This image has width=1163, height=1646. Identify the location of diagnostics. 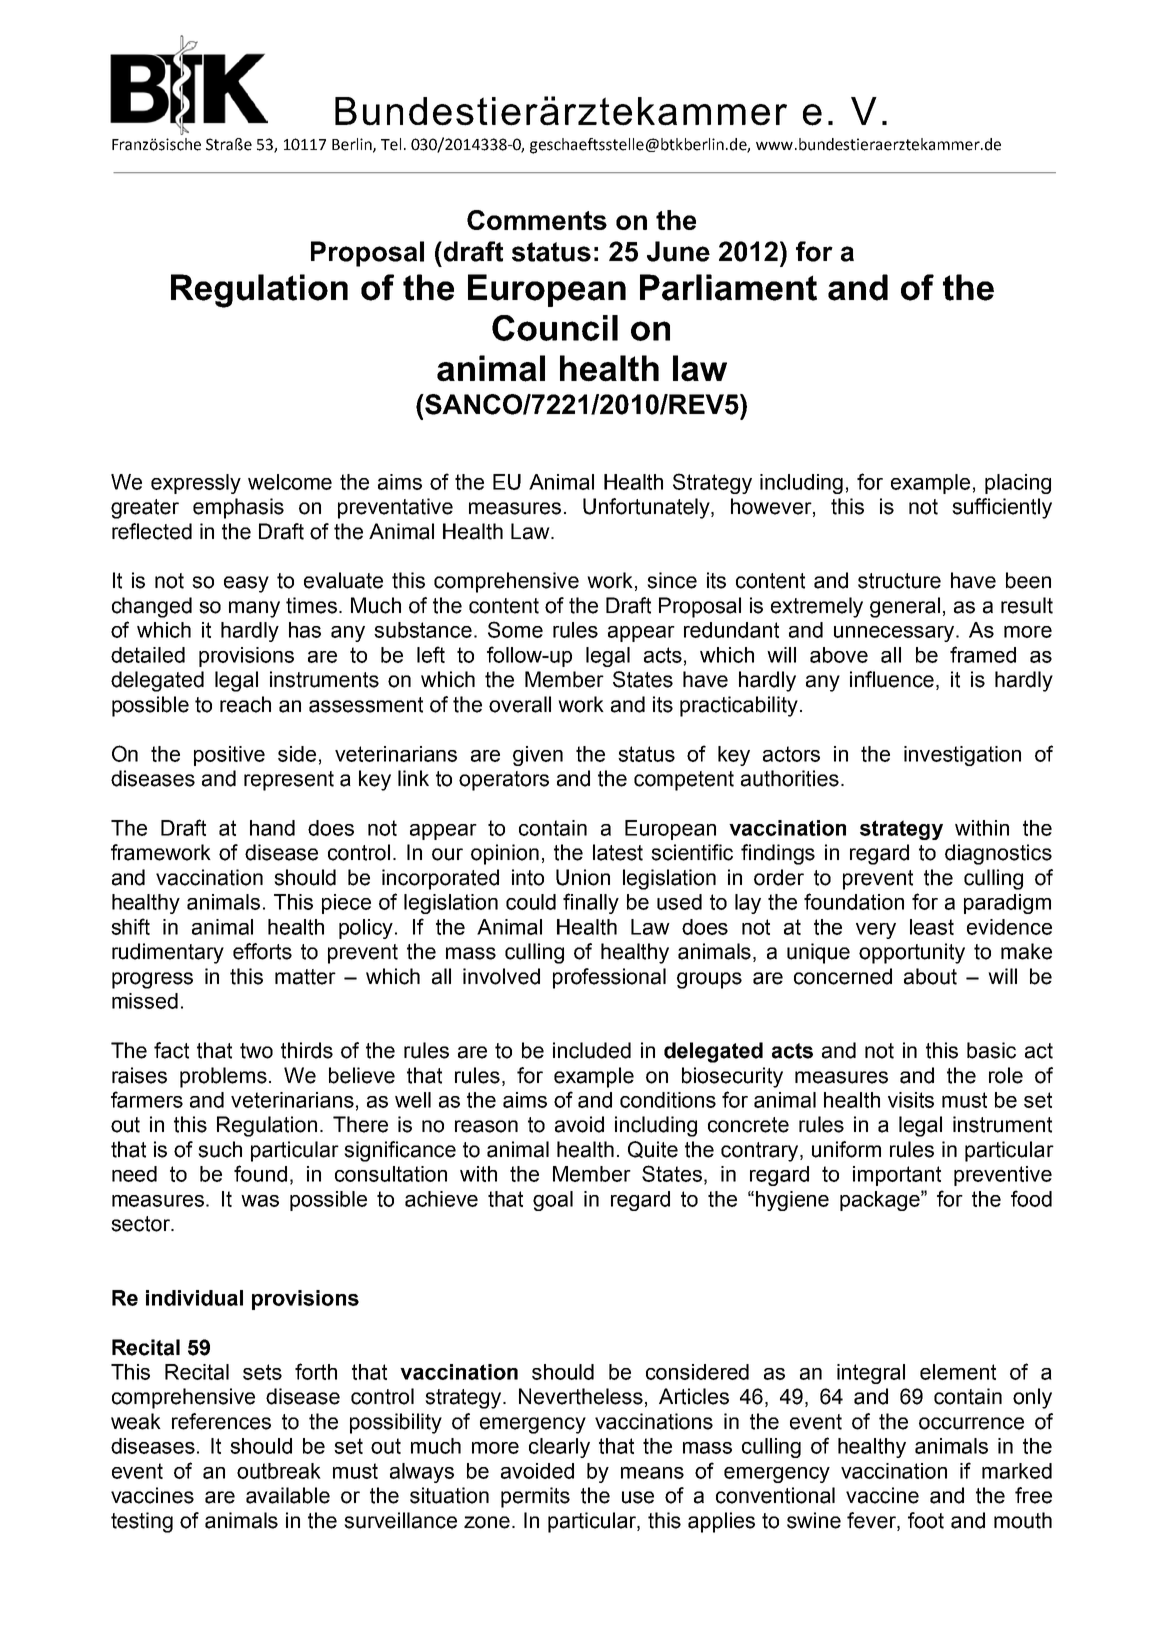
(998, 854).
